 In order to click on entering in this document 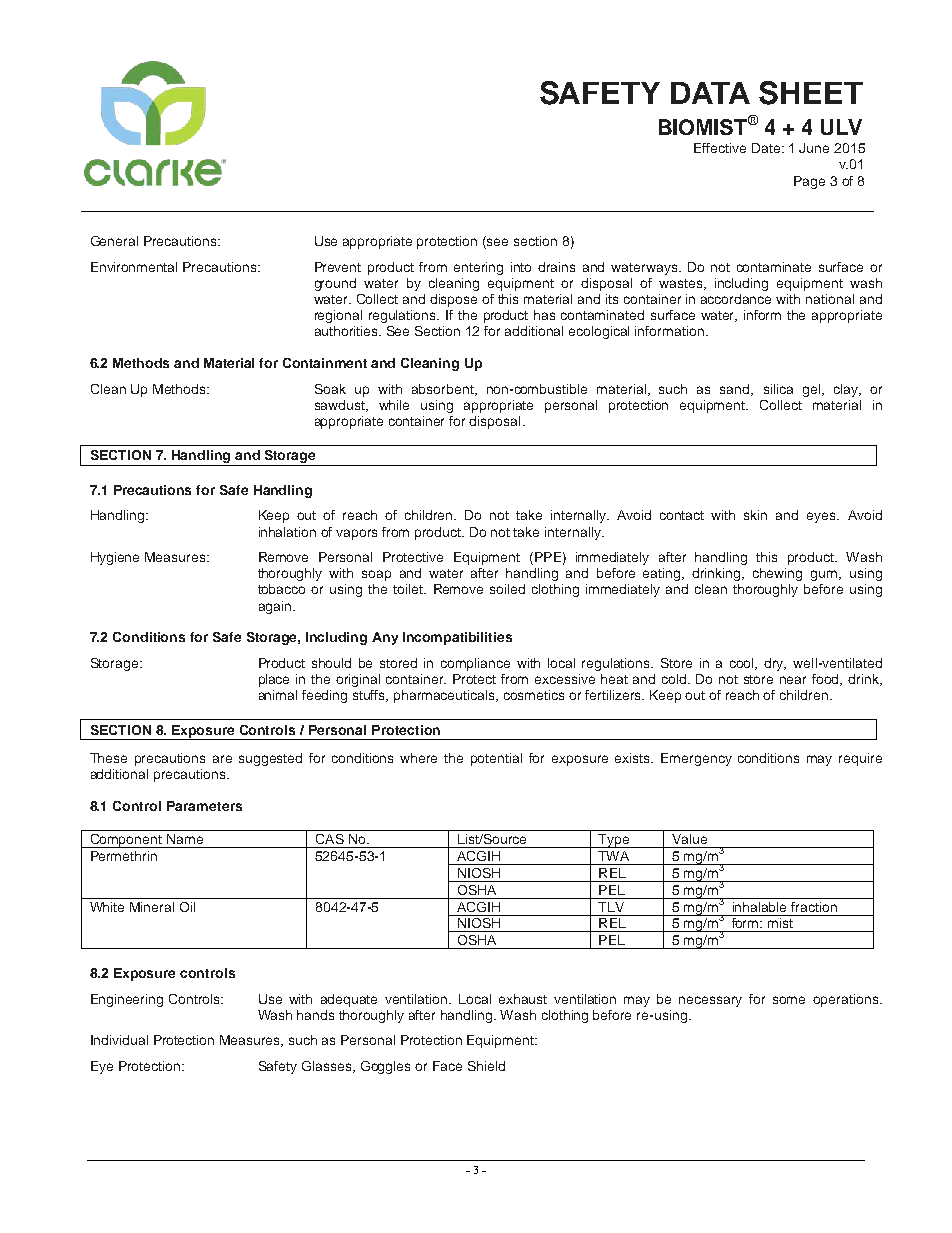, I will do `click(478, 268)`.
